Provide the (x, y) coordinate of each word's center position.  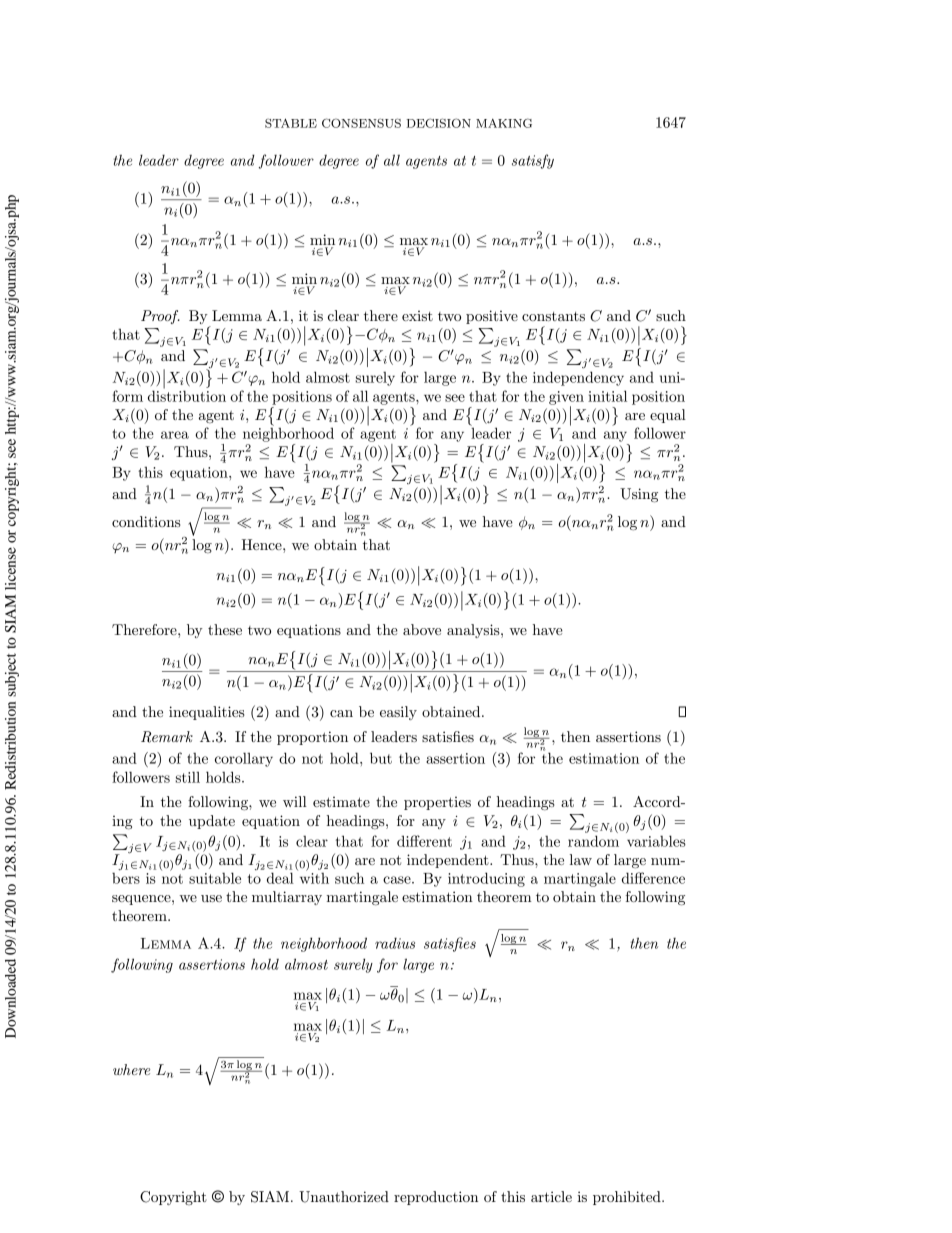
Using (639, 495)
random (593, 841)
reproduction (436, 1198)
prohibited (628, 1198)
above (422, 629)
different (424, 841)
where (131, 1069)
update (212, 822)
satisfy (533, 161)
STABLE (291, 123)
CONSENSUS (361, 123)
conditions (146, 521)
